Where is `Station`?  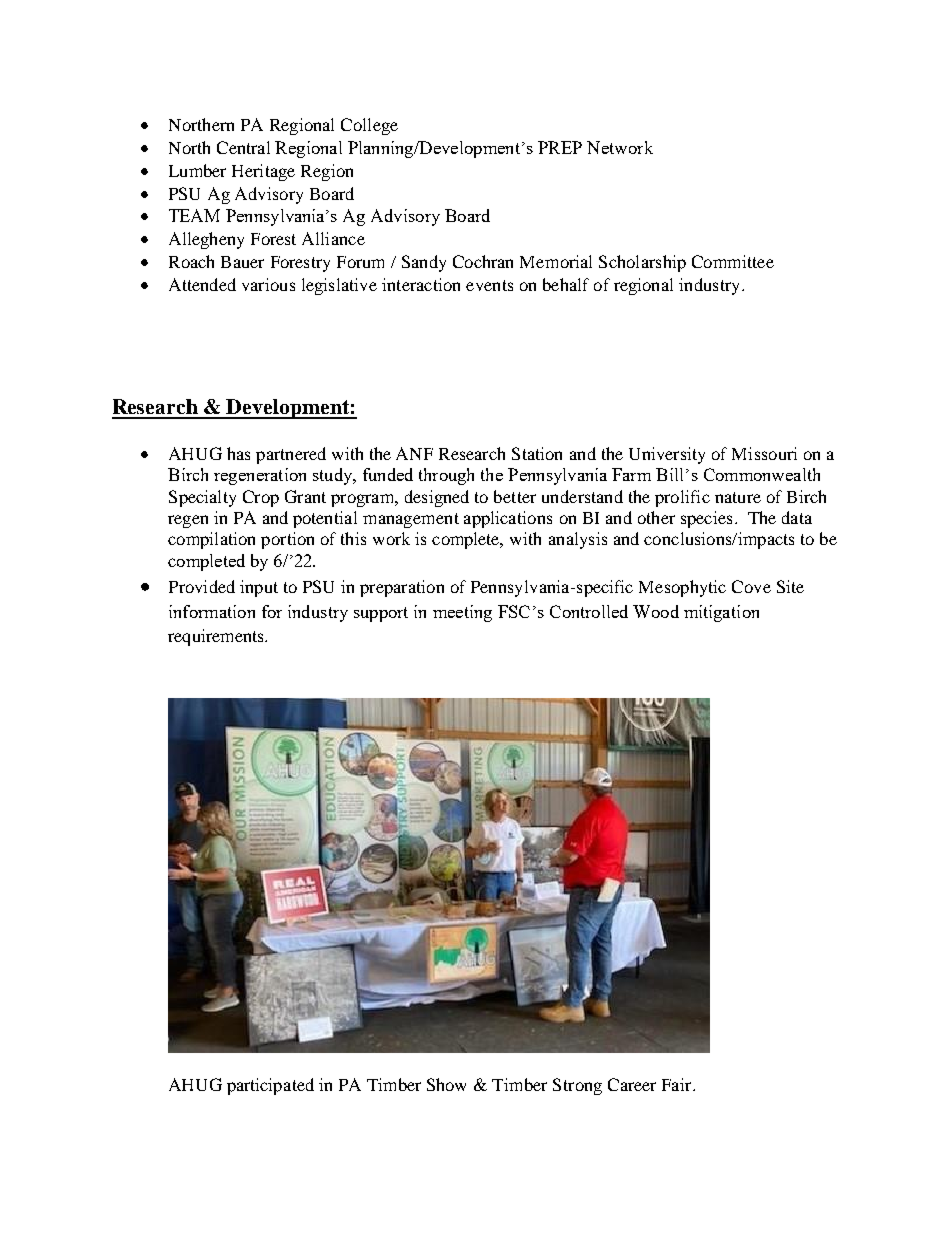 Station is located at coordinates (537, 453).
